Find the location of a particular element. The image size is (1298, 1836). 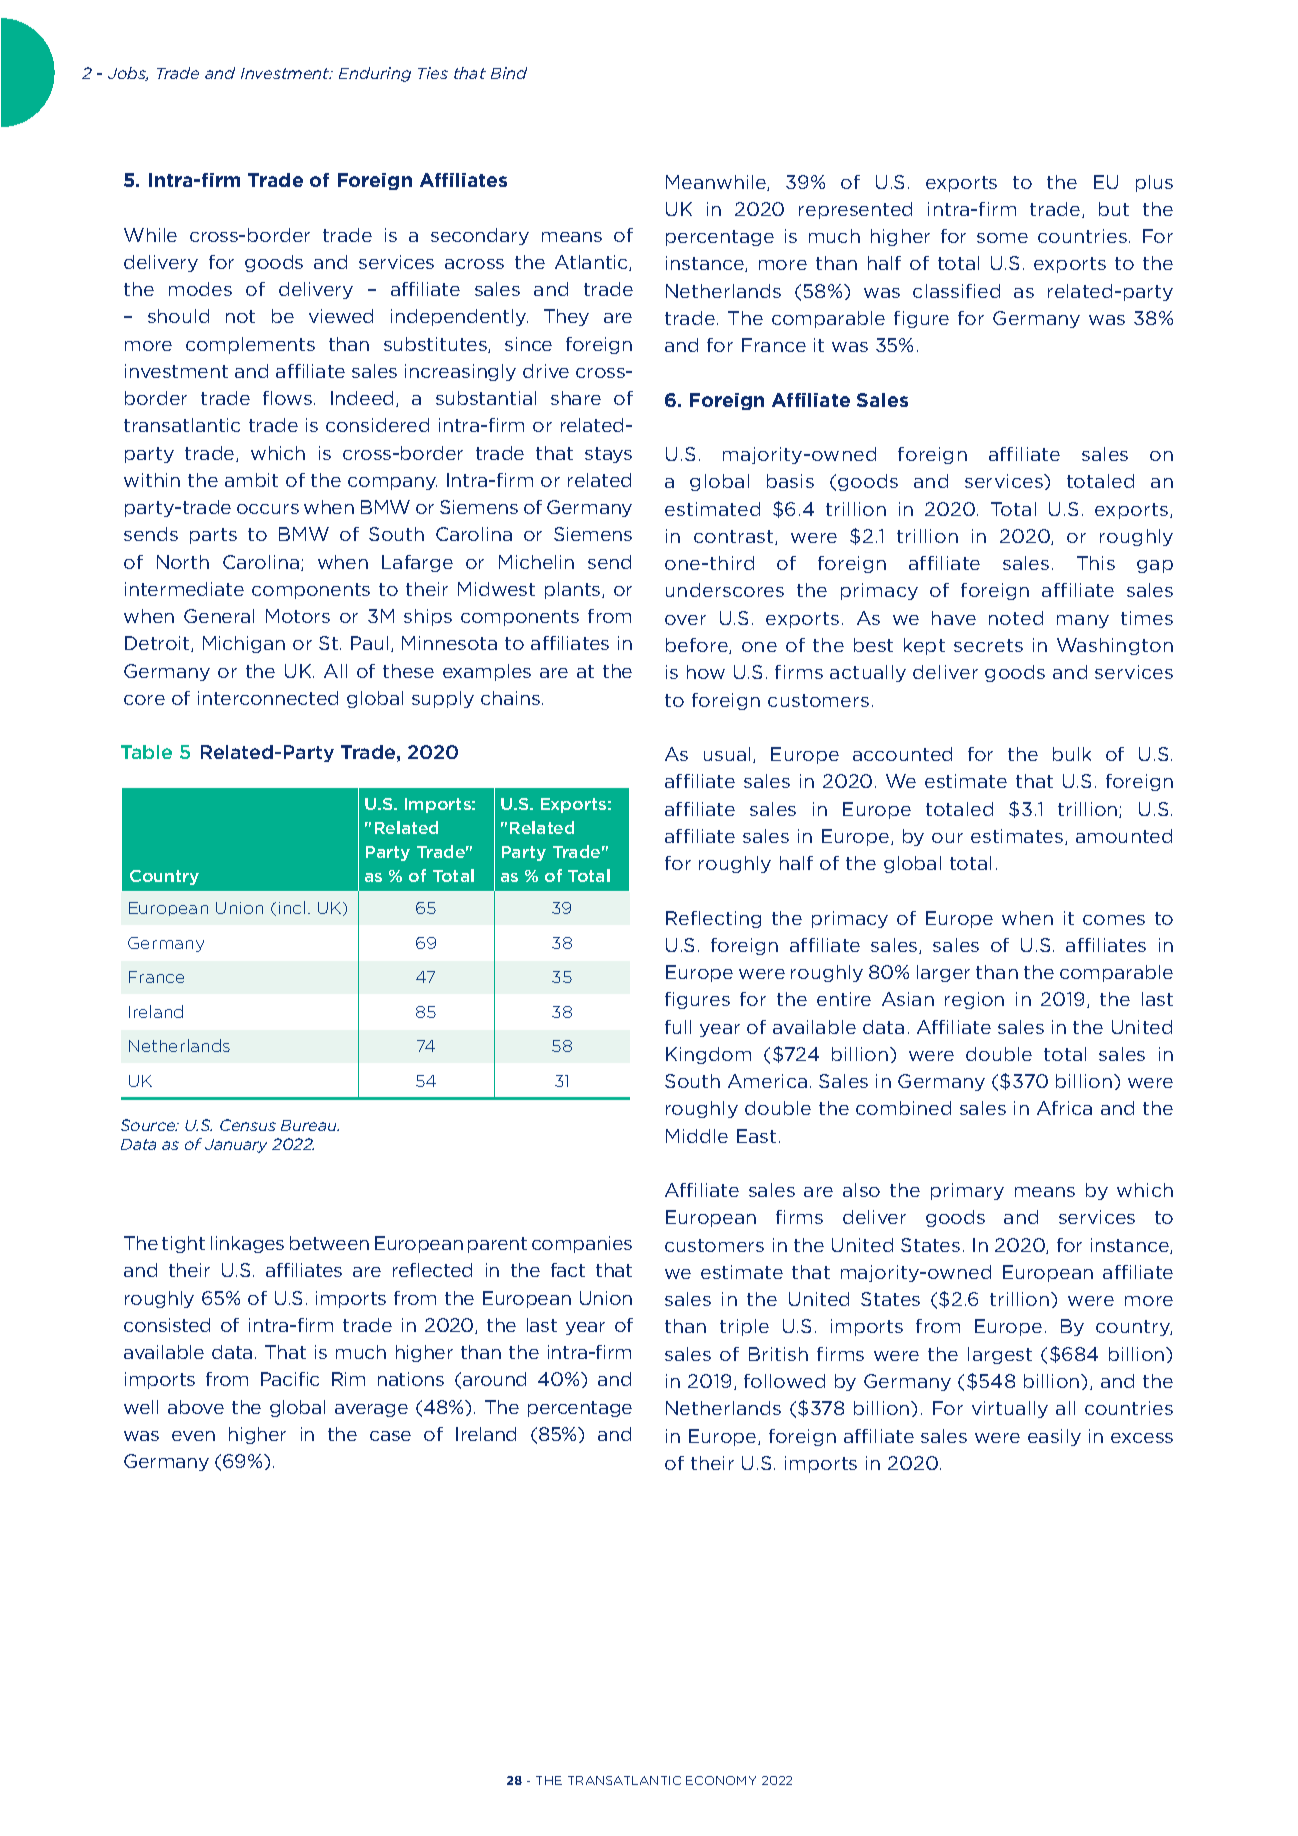

even is located at coordinates (193, 1436).
